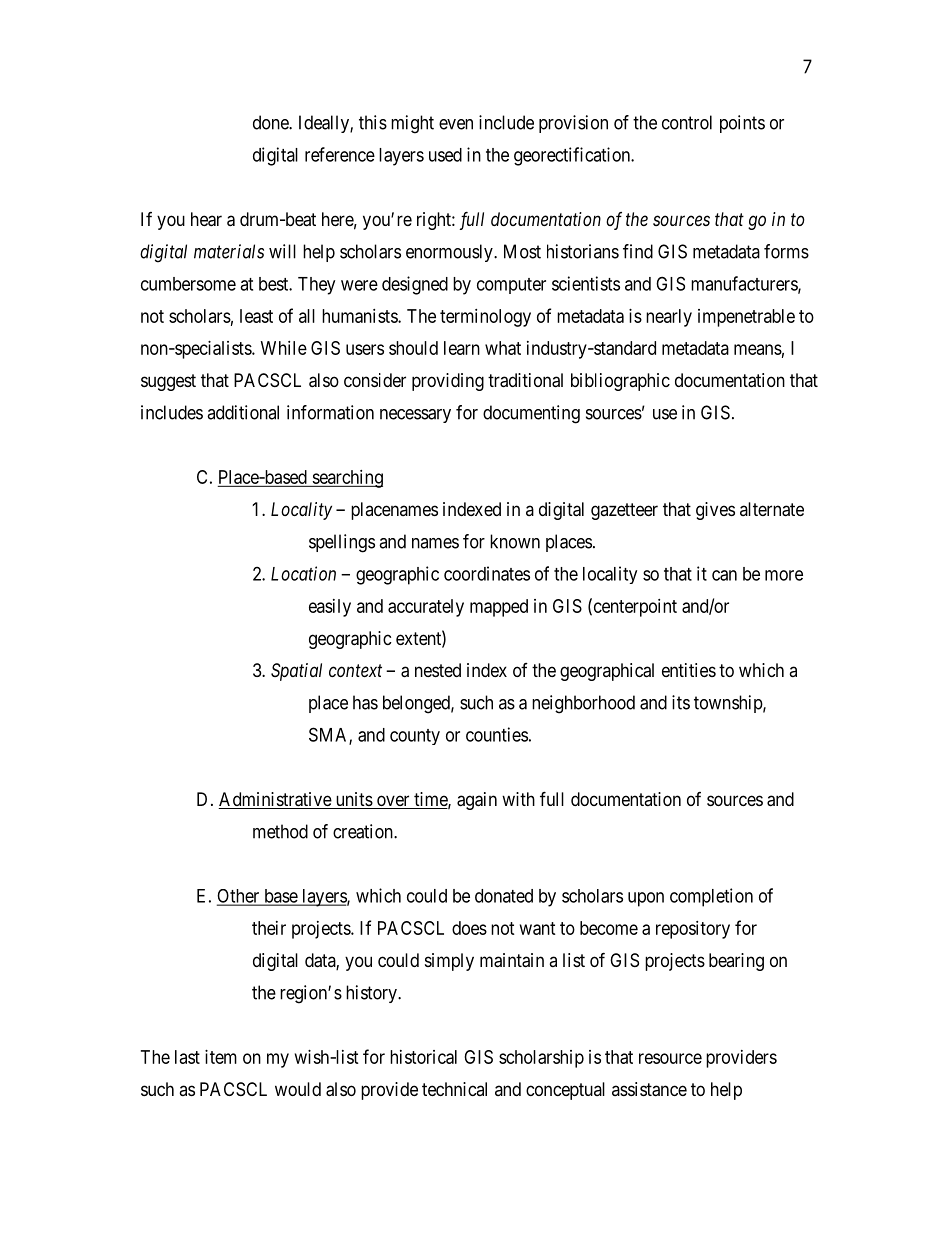 The height and width of the image is (1233, 952). Describe the element at coordinates (221, 1057) in the image. I see `item` at that location.
